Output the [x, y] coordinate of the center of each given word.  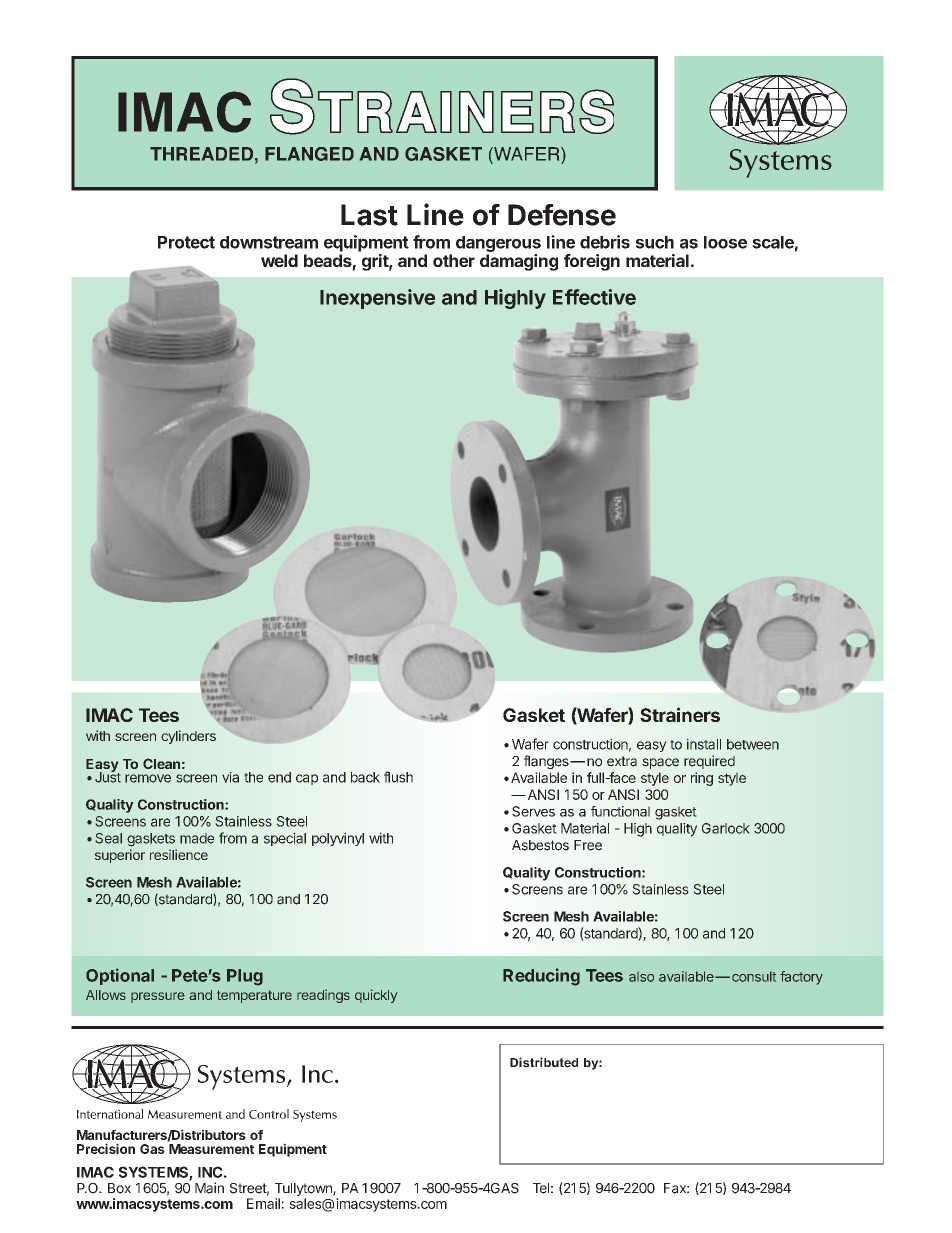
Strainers [680, 714]
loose [725, 242]
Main [209, 1188]
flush [398, 777]
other [454, 260]
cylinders [188, 737]
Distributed [544, 1062]
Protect [186, 242]
